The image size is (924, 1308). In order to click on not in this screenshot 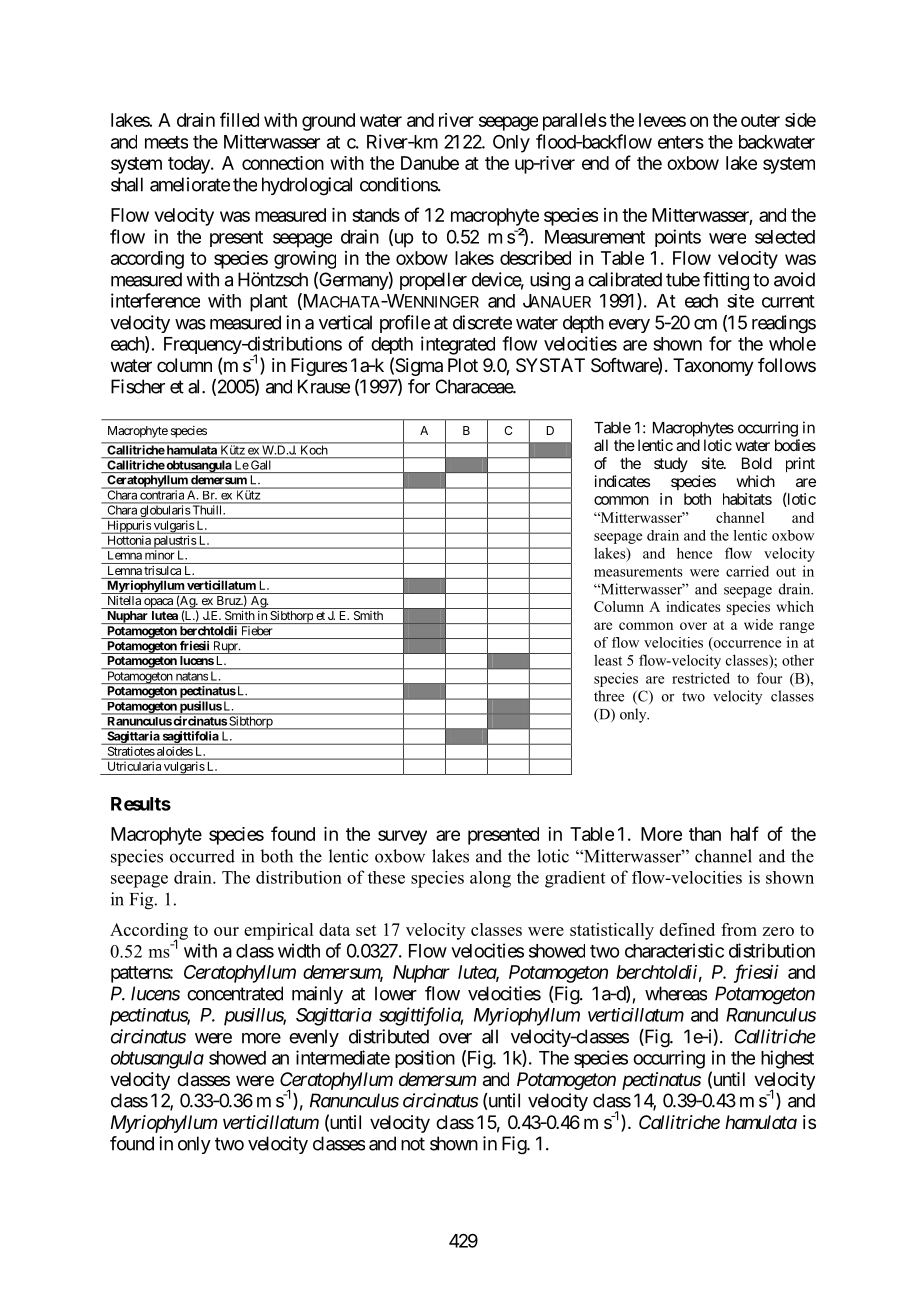, I will do `click(413, 1144)`.
